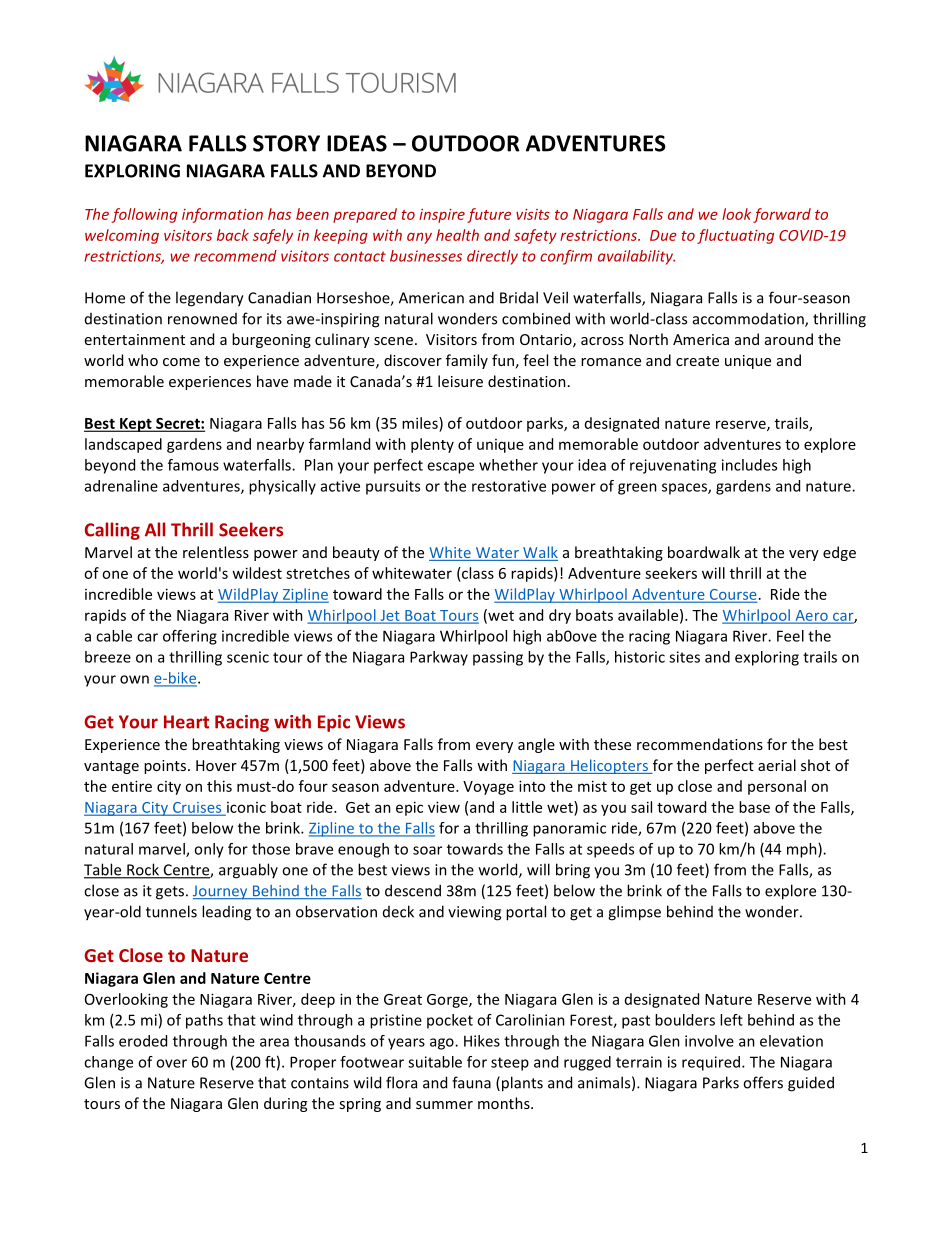 The image size is (952, 1233). Describe the element at coordinates (427, 850) in the page. I see `soar` at that location.
